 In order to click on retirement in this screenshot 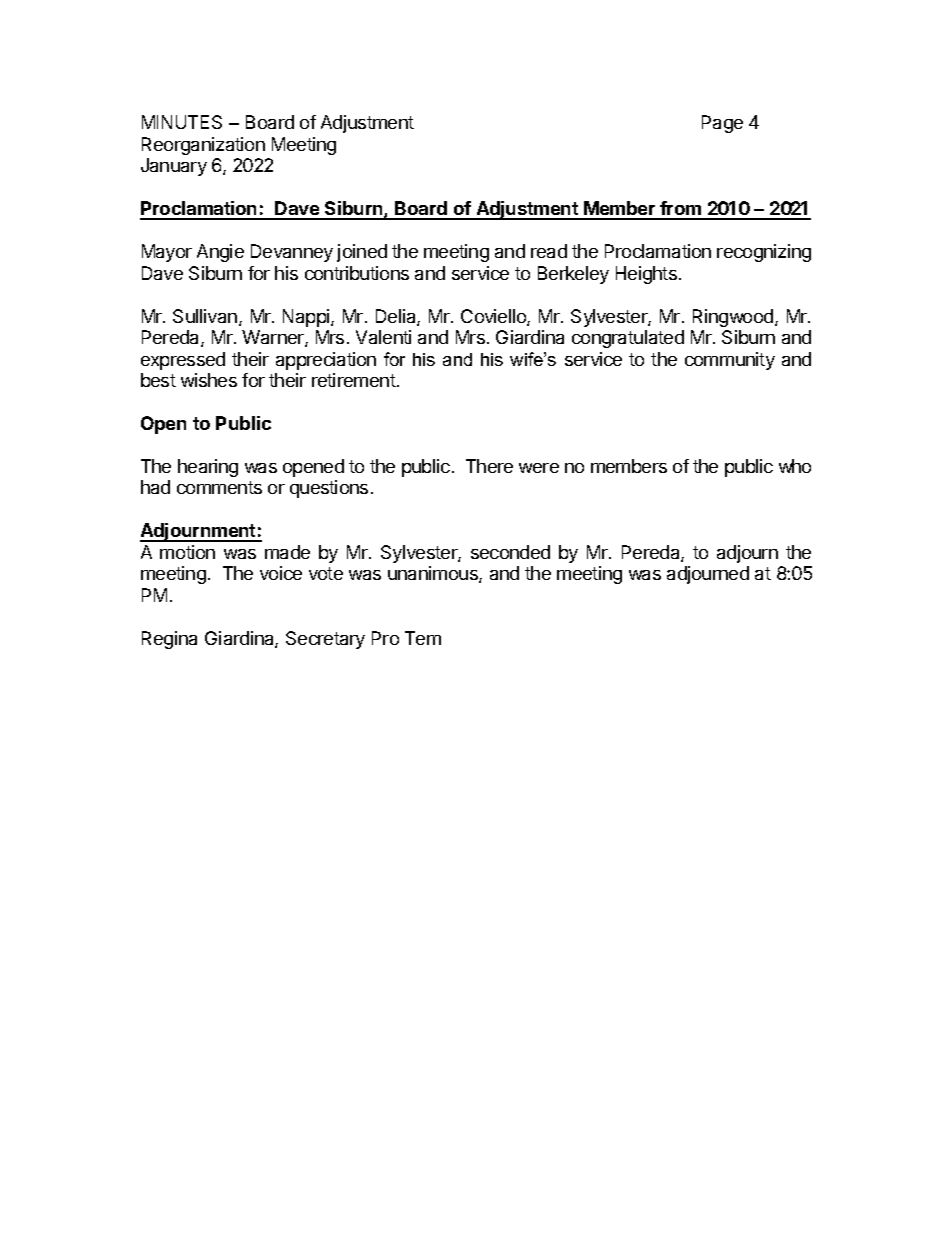, I will do `click(354, 380)`.
